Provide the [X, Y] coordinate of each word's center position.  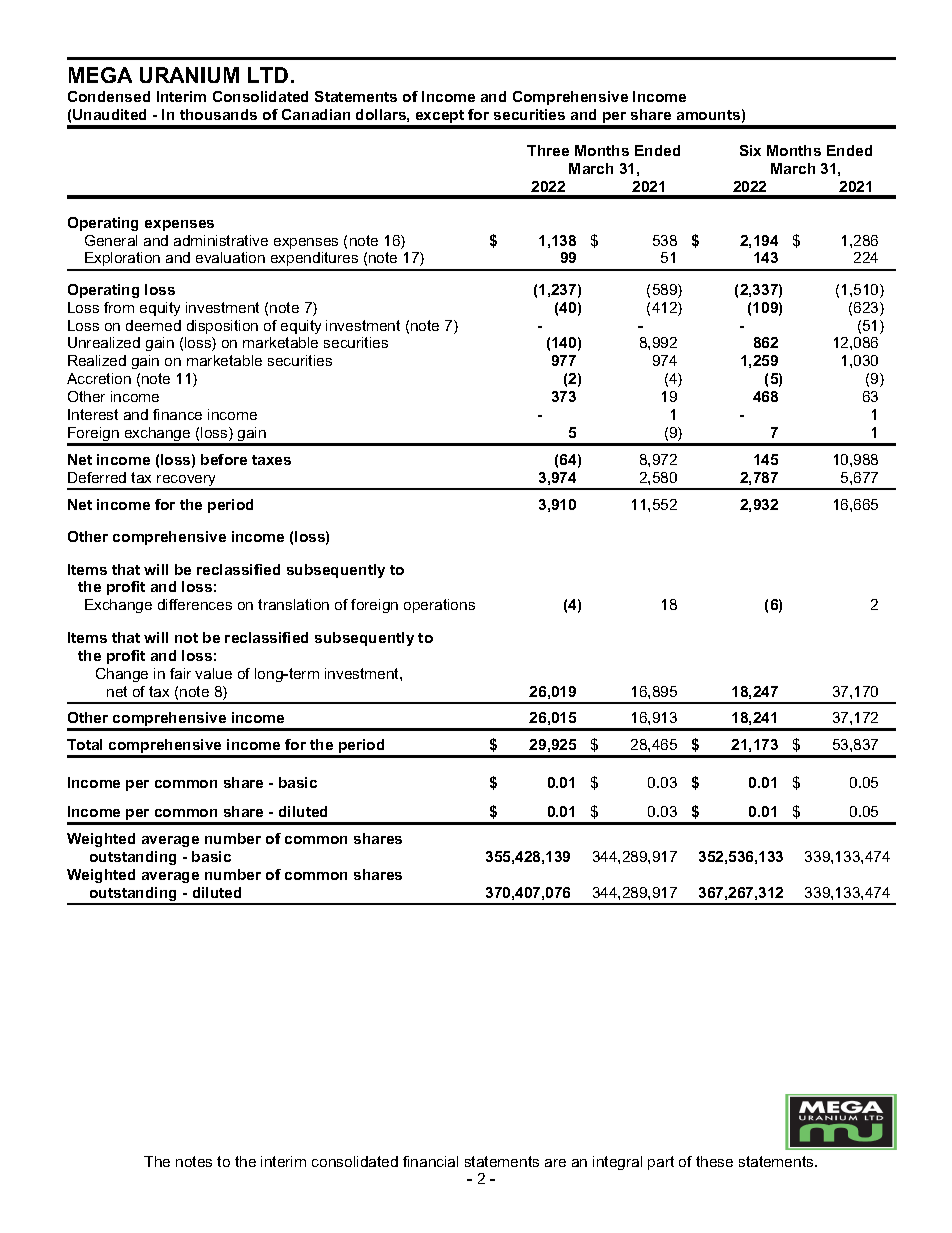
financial [430, 1161]
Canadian [316, 114]
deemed [153, 325]
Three [548, 150]
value [213, 673]
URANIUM [189, 75]
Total [84, 744]
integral [617, 1163]
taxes [271, 460]
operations [439, 606]
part [661, 1163]
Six [750, 150]
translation [293, 604]
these [714, 1161]
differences [195, 604]
